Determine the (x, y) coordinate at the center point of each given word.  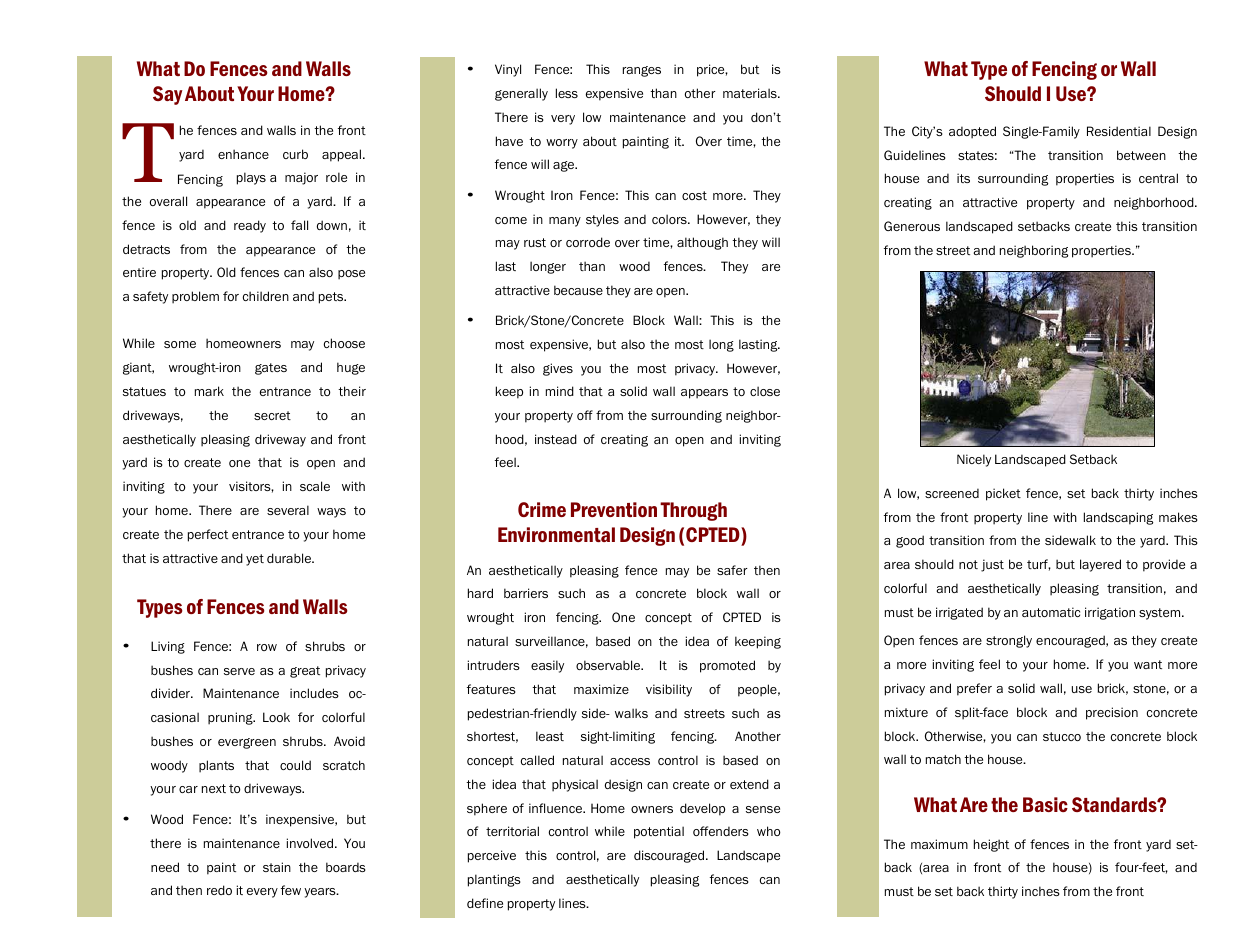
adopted (972, 132)
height (991, 845)
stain (277, 867)
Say (167, 95)
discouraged (670, 856)
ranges (642, 71)
